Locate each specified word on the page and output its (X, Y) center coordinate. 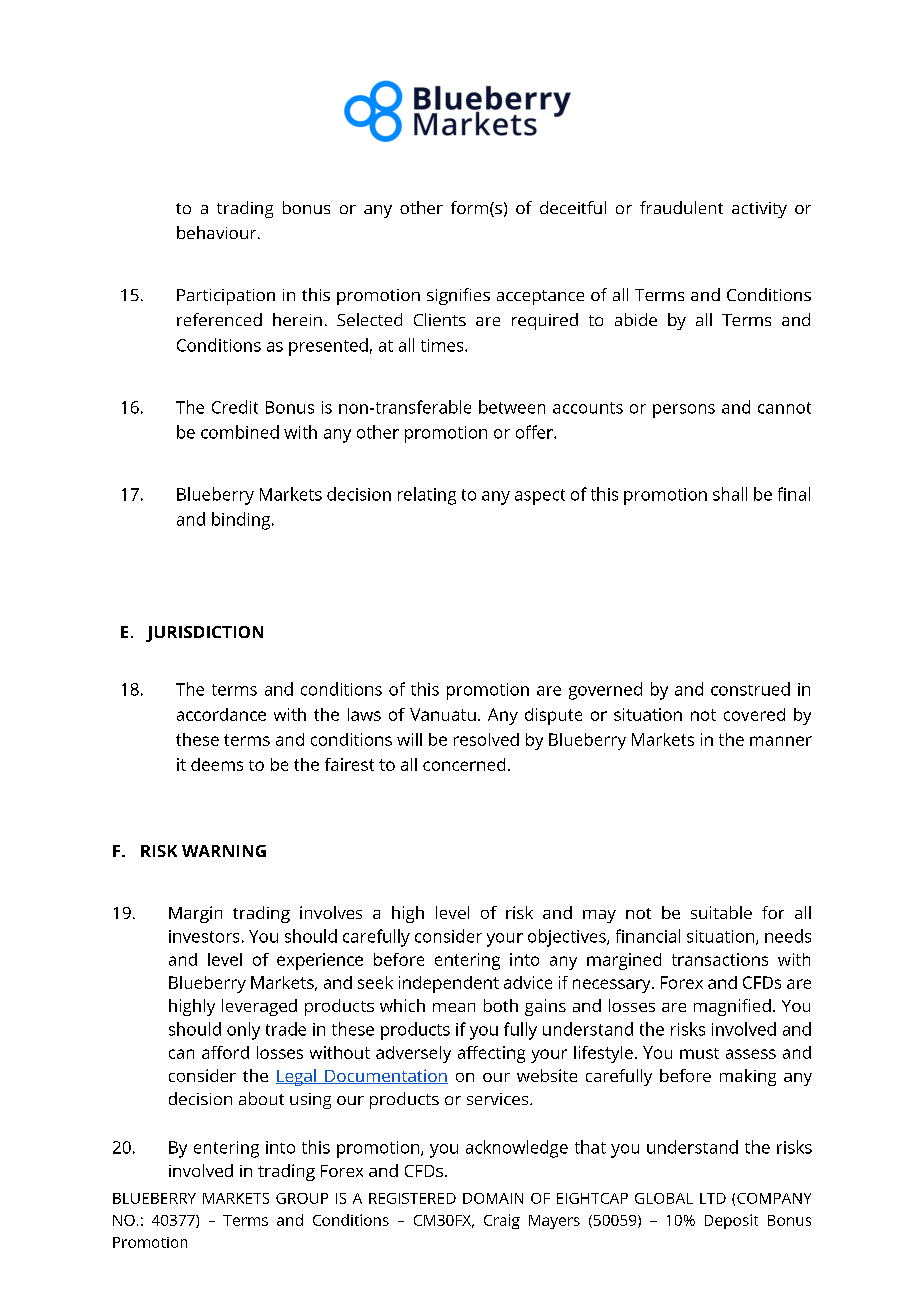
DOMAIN (493, 1198)
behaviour (218, 232)
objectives (568, 938)
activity (759, 210)
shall (730, 494)
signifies (458, 296)
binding (242, 521)
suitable (721, 912)
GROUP (302, 1198)
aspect (540, 497)
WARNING (224, 851)
